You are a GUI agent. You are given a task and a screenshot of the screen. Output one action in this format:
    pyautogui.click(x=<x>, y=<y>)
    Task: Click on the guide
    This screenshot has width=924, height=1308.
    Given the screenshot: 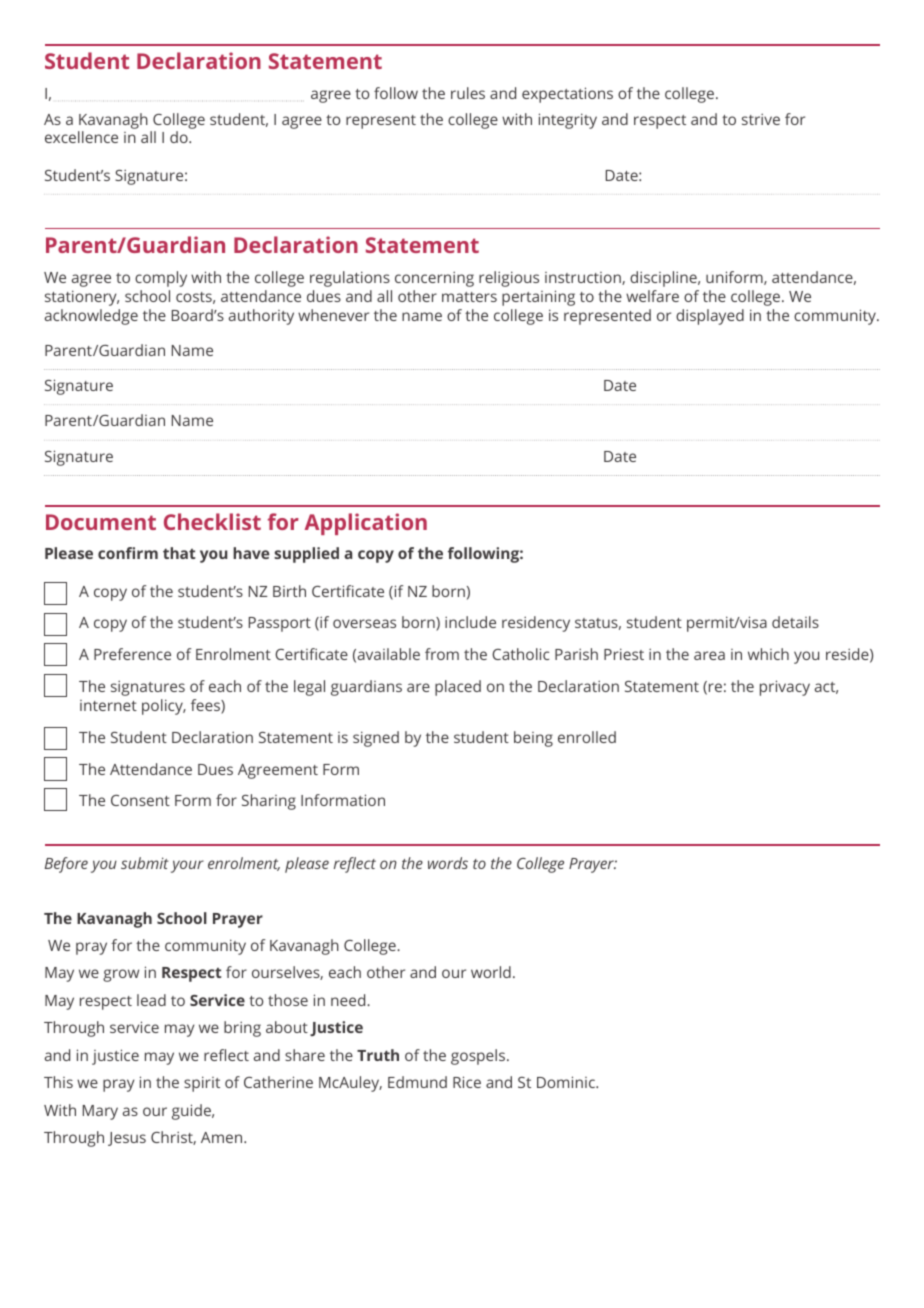 What is the action you would take?
    pyautogui.click(x=192, y=1112)
